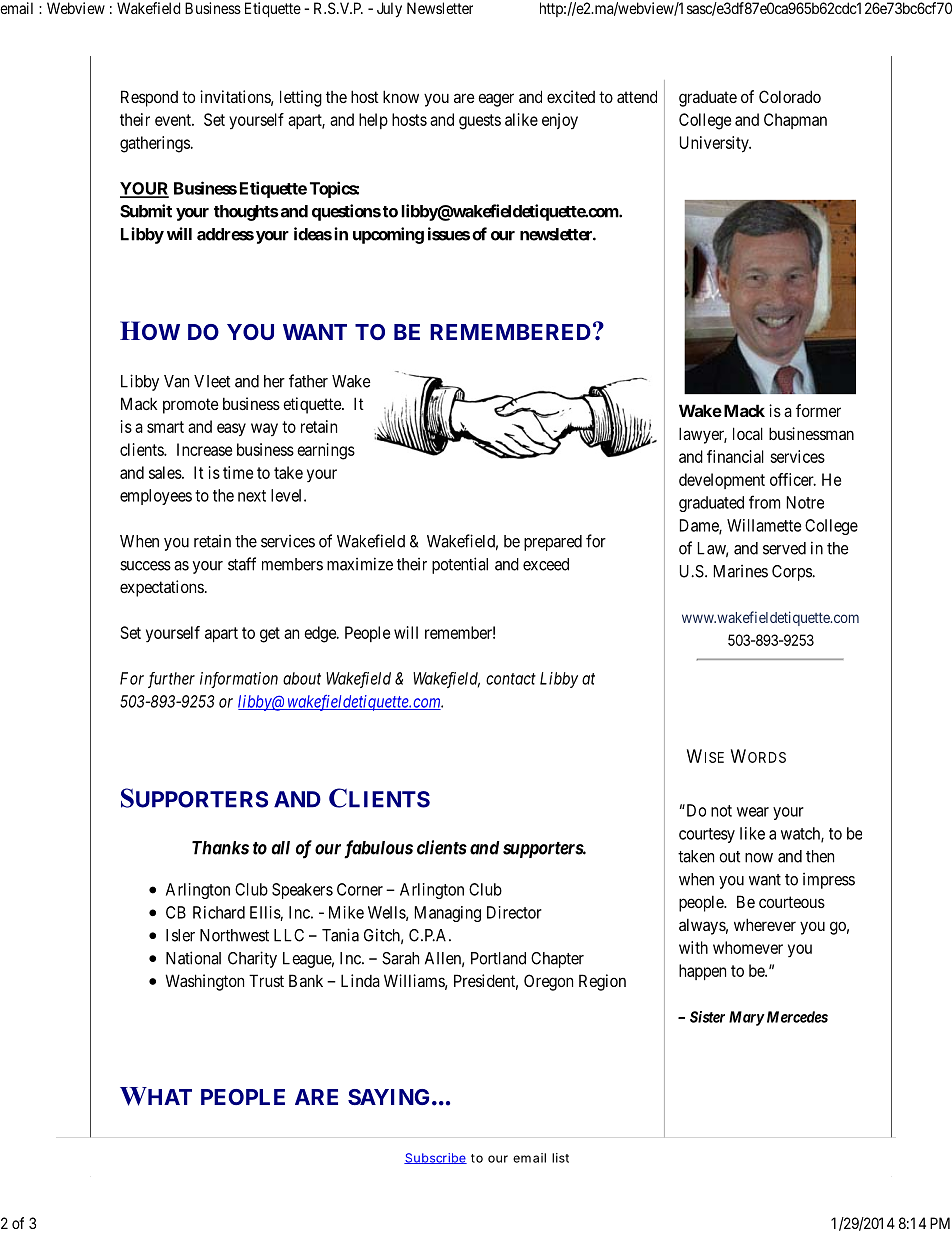 The width and height of the document is (952, 1233). I want to click on staff, so click(242, 564).
